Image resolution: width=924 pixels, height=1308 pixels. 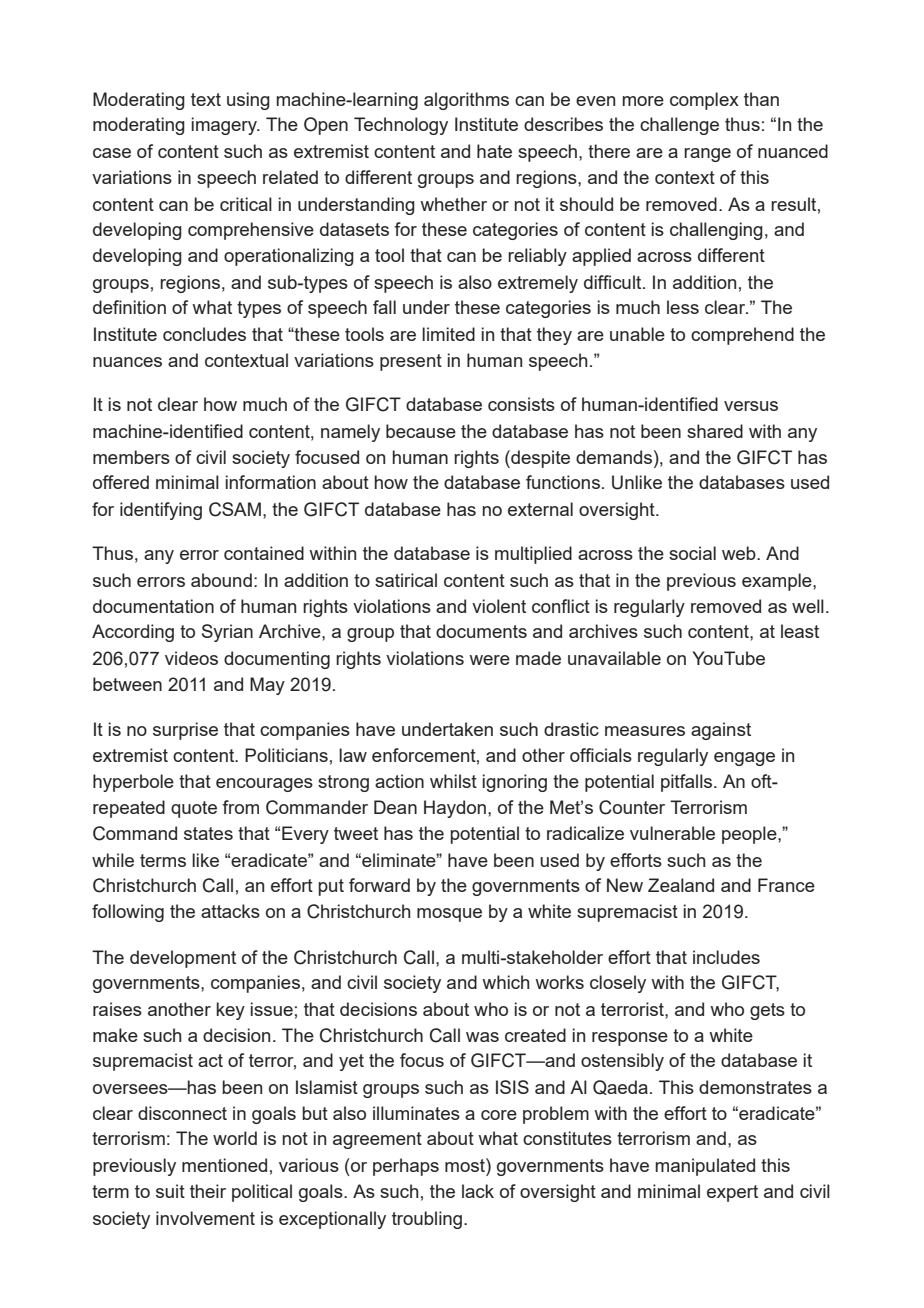 I want to click on algorithms, so click(x=466, y=101).
